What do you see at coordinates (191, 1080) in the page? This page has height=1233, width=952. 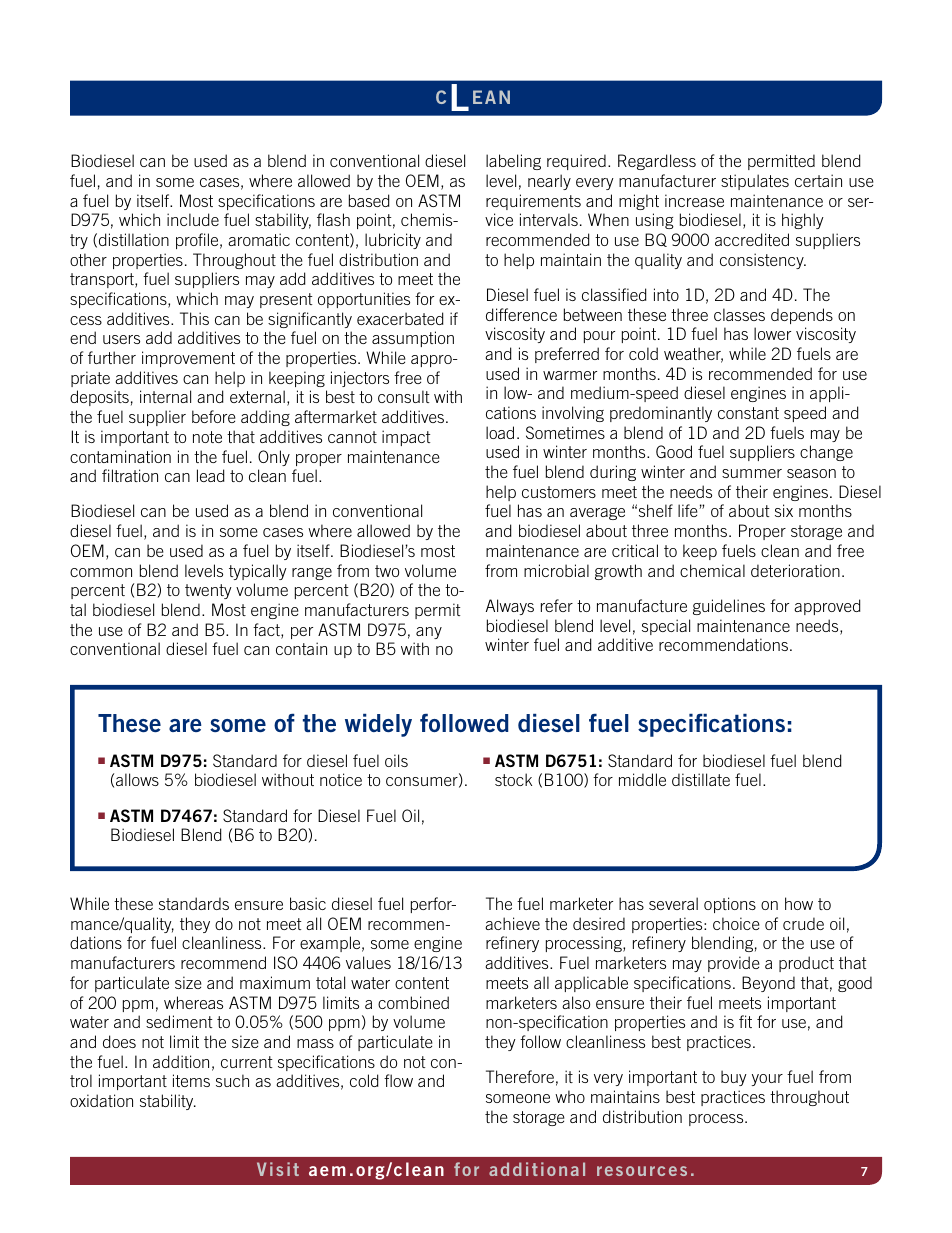 I see `items` at bounding box center [191, 1080].
